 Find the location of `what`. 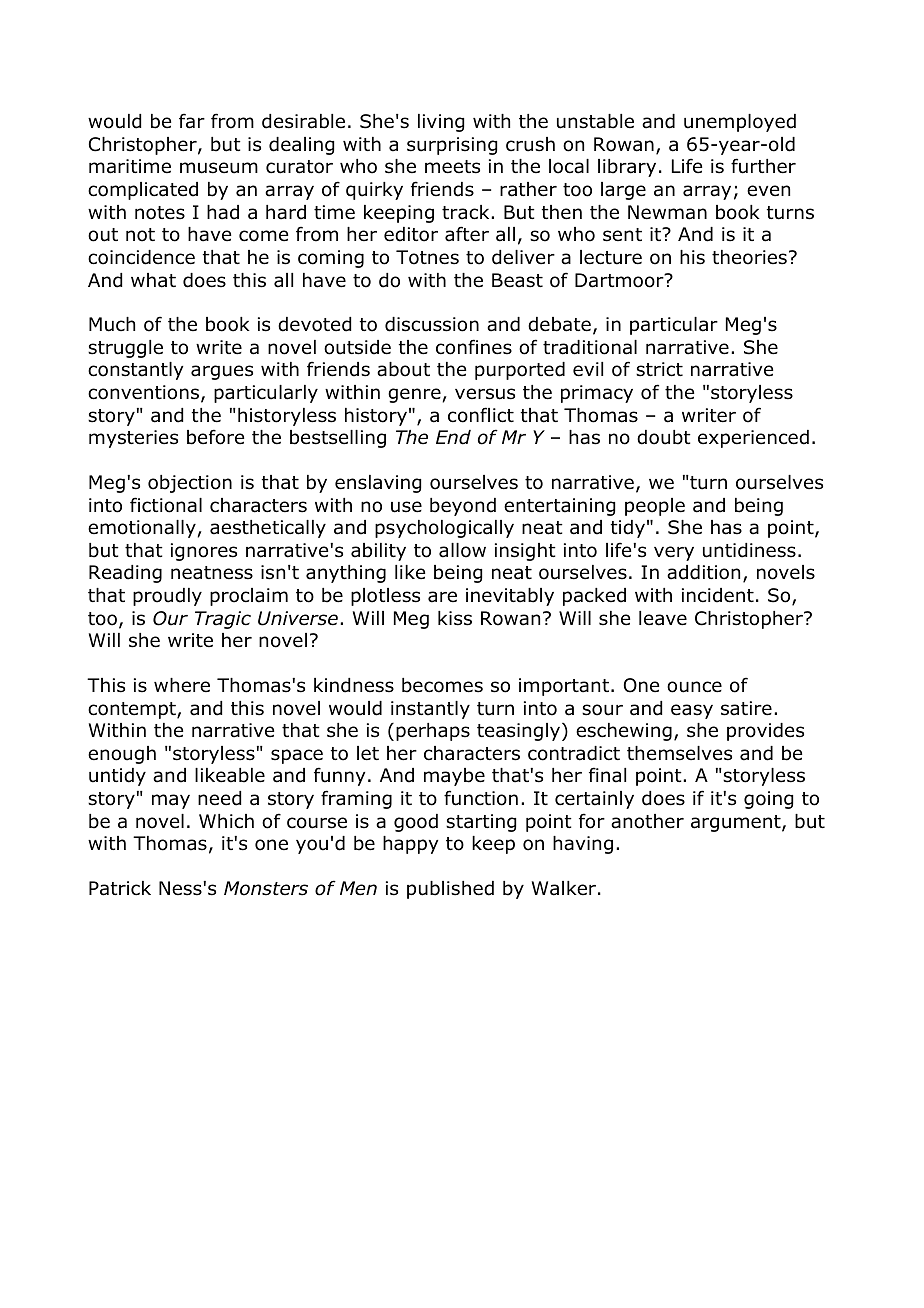

what is located at coordinates (153, 280).
